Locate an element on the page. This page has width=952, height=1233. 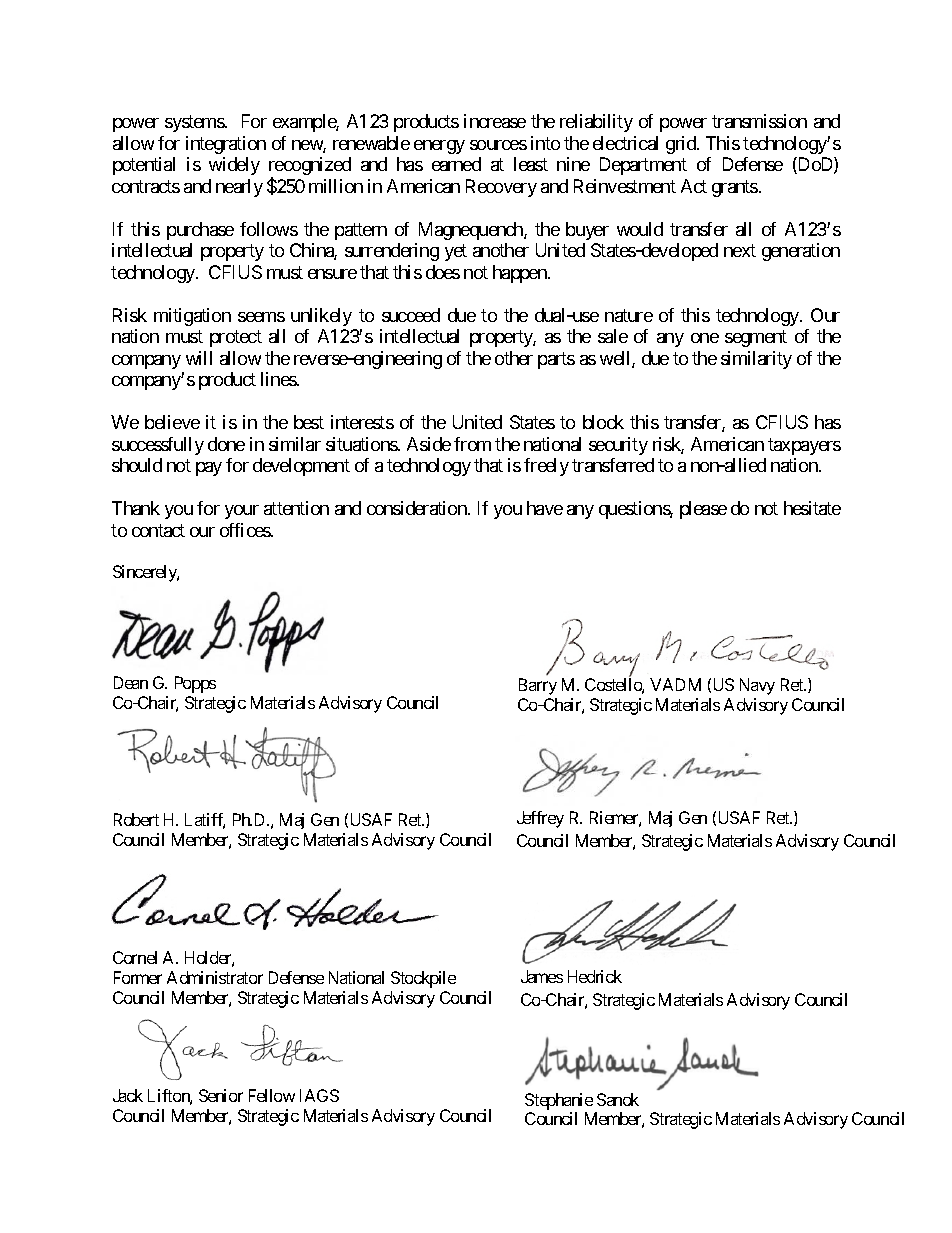
James is located at coordinates (542, 976).
